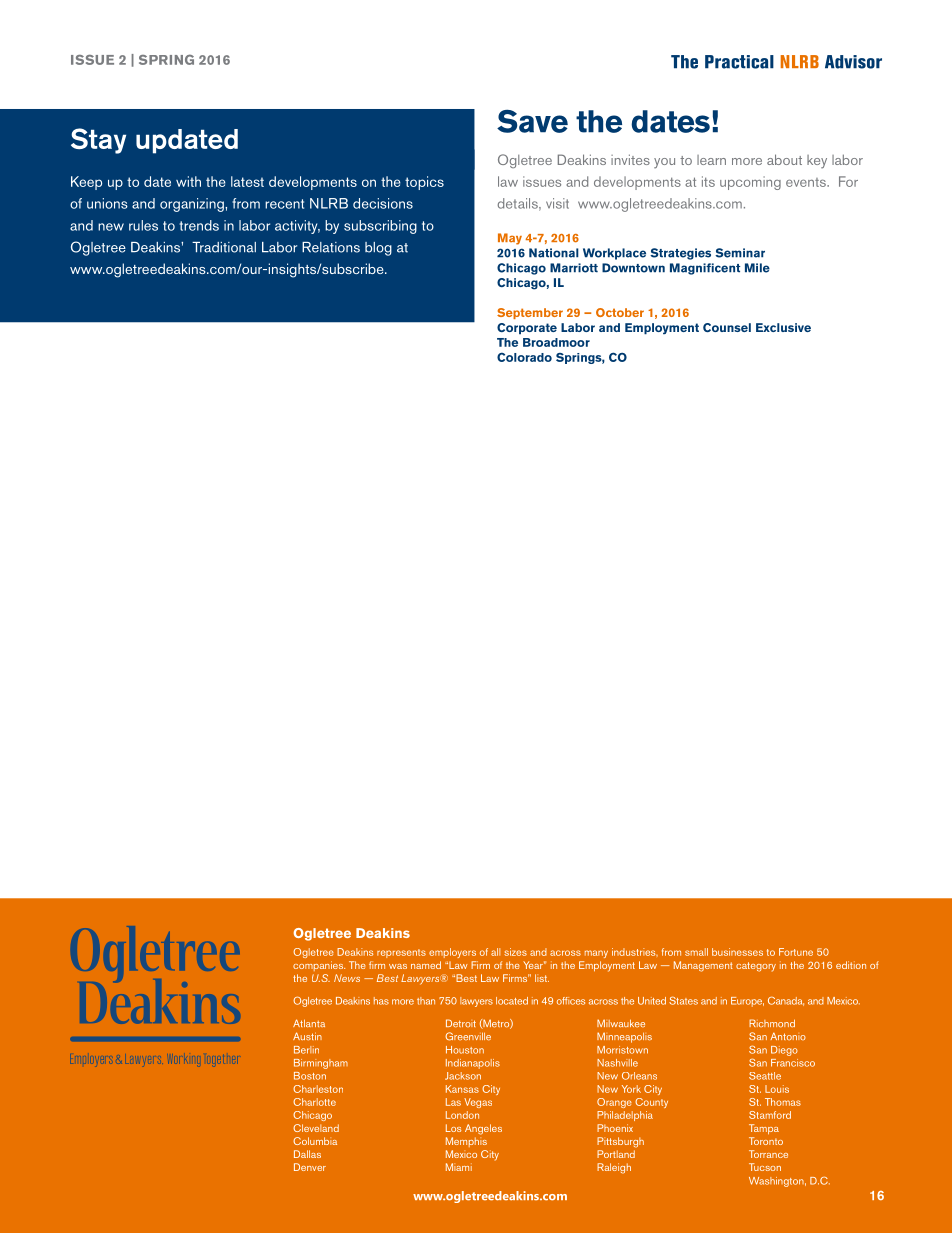 The image size is (952, 1233). What do you see at coordinates (98, 141) in the document?
I see `Stay` at bounding box center [98, 141].
